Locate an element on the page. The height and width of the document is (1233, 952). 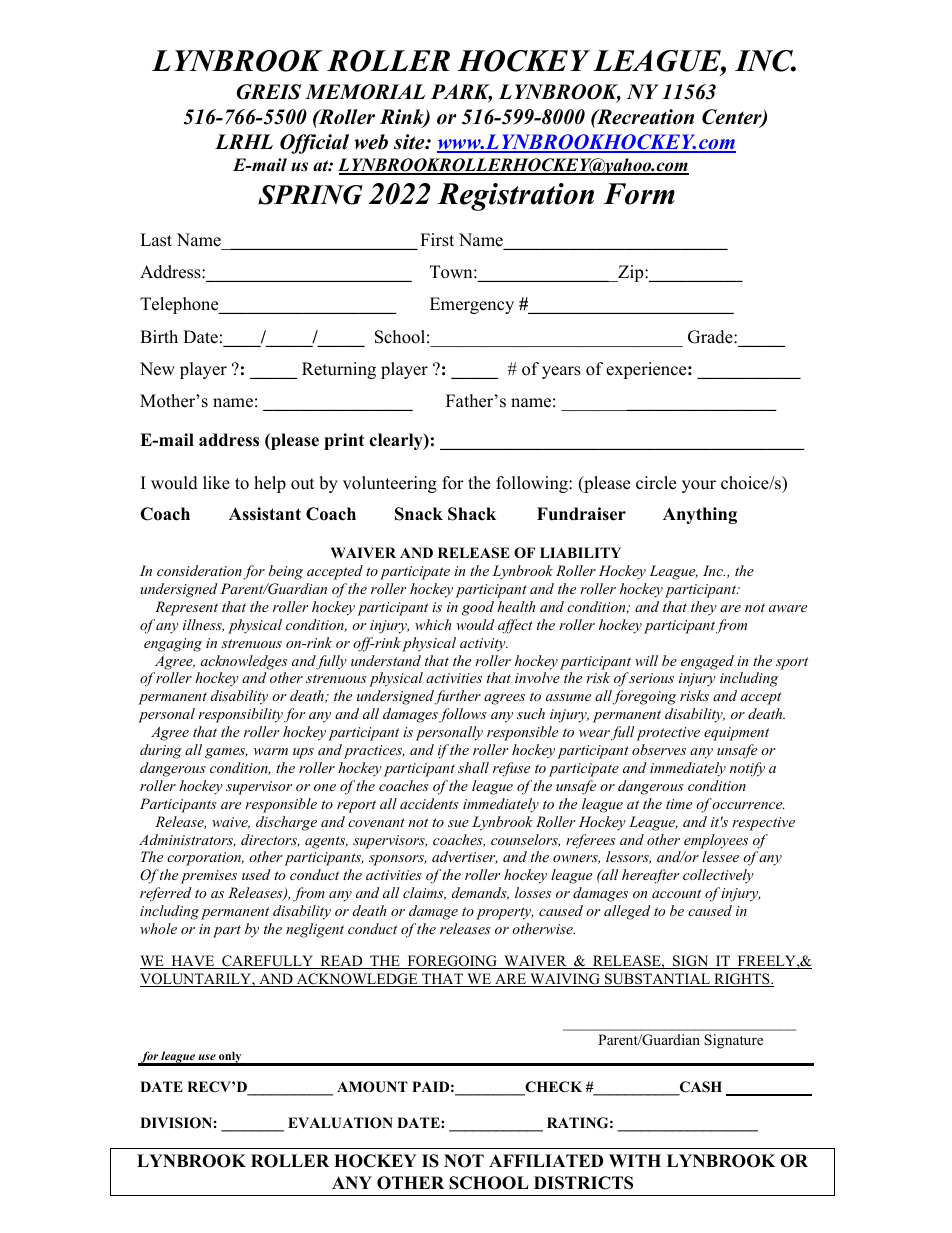
WITH is located at coordinates (635, 1160).
